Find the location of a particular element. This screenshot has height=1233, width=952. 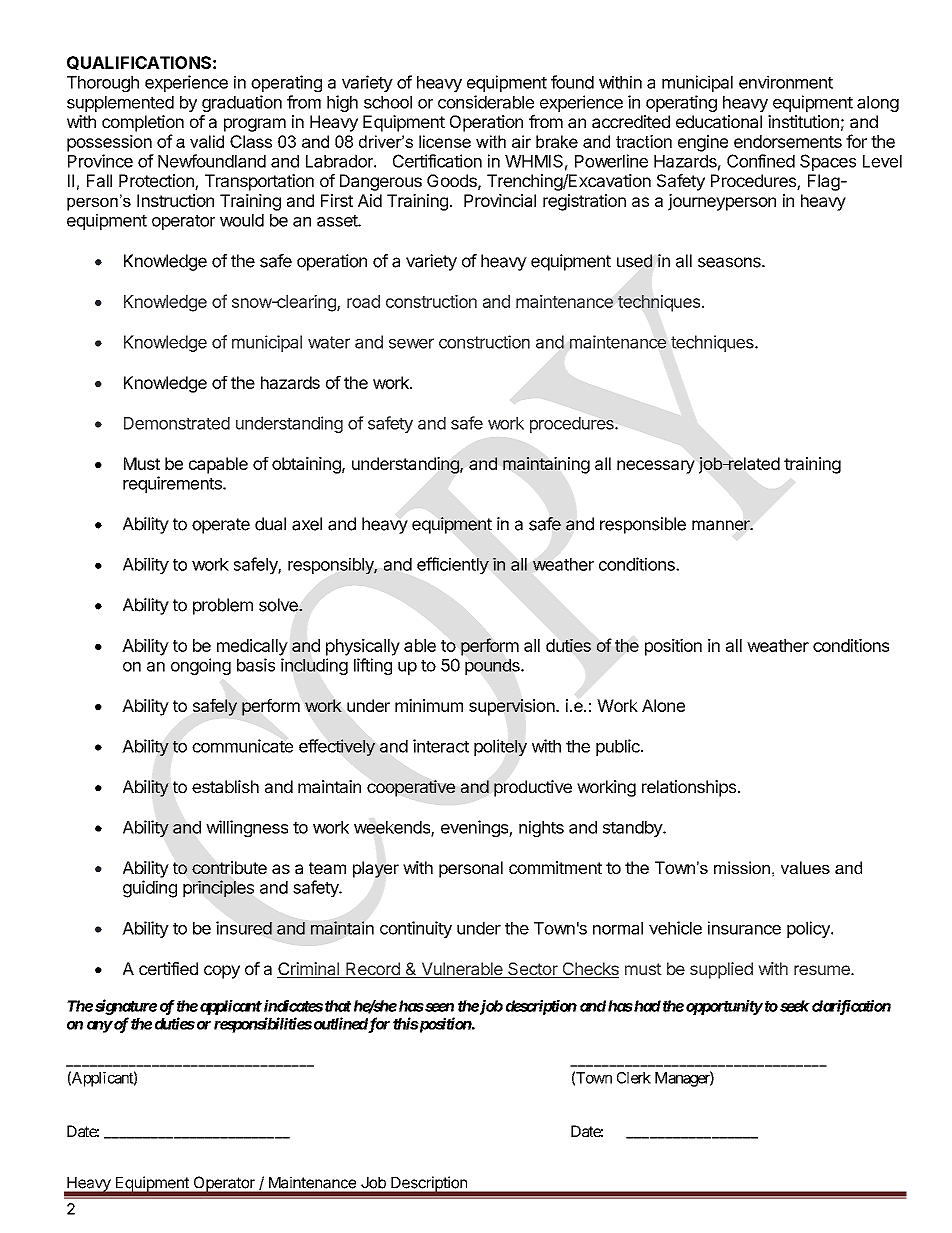

seasons is located at coordinates (730, 262).
